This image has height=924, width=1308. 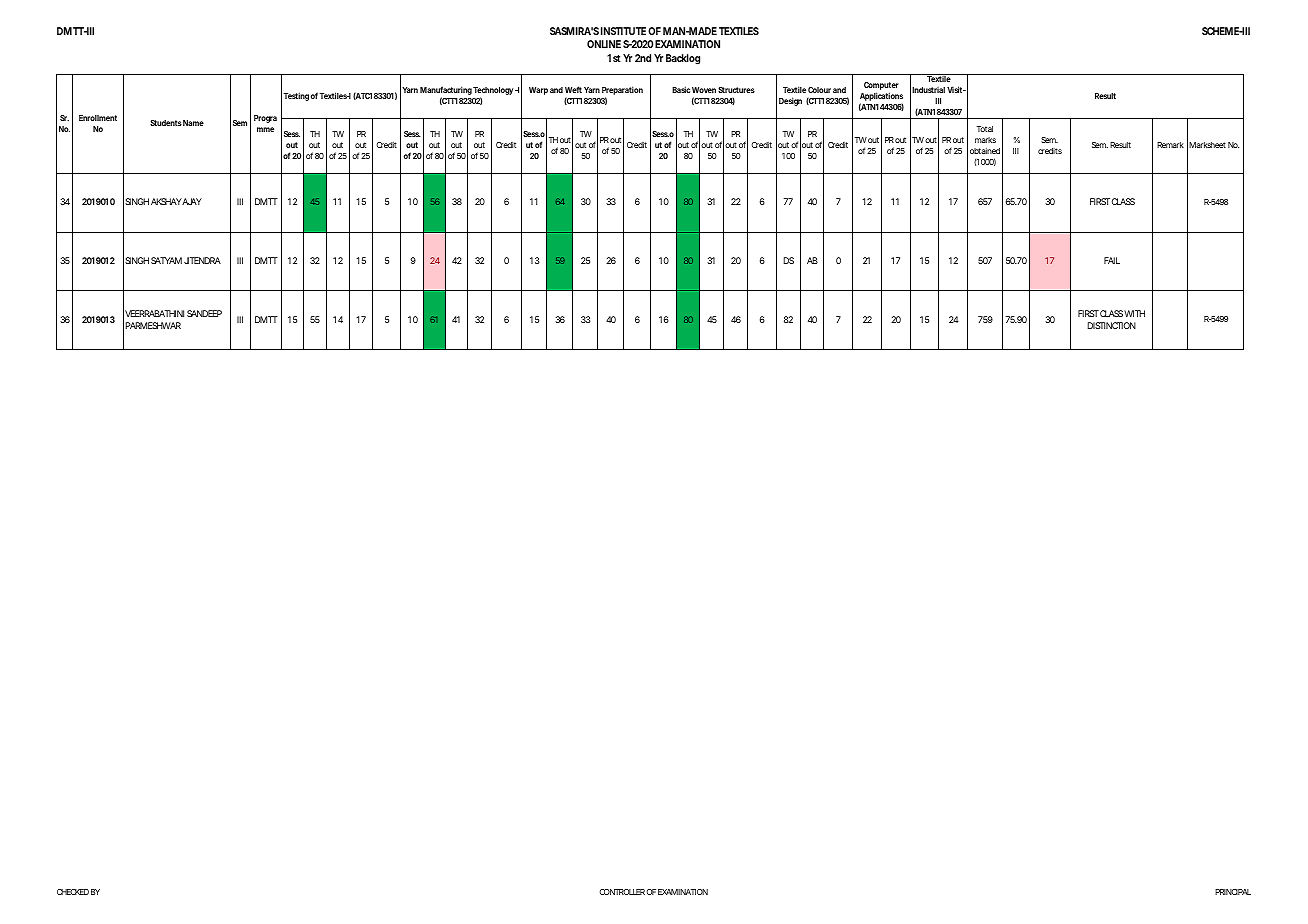 I want to click on JITENDRA, so click(x=202, y=260).
